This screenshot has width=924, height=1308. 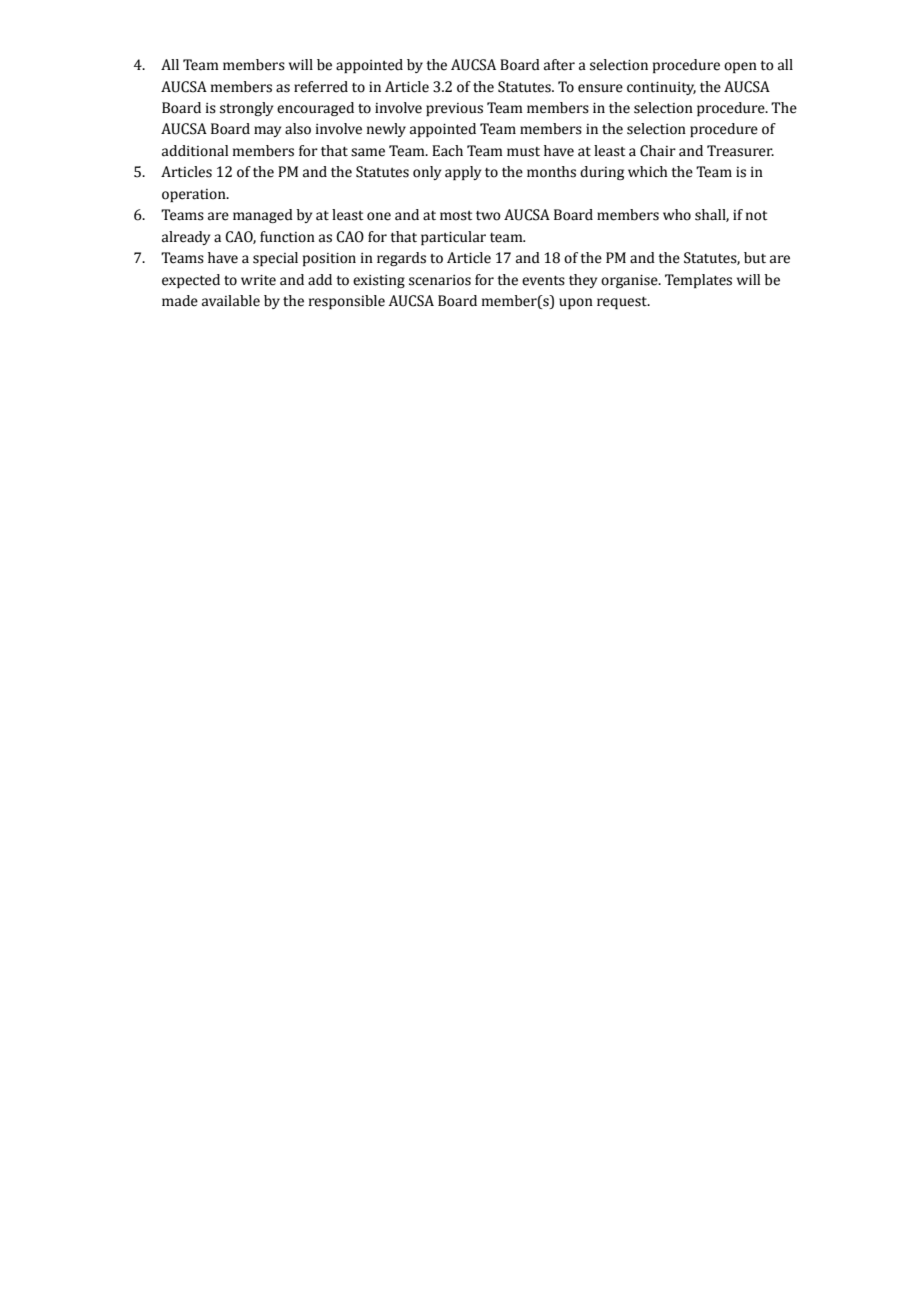 I want to click on which, so click(x=648, y=172).
